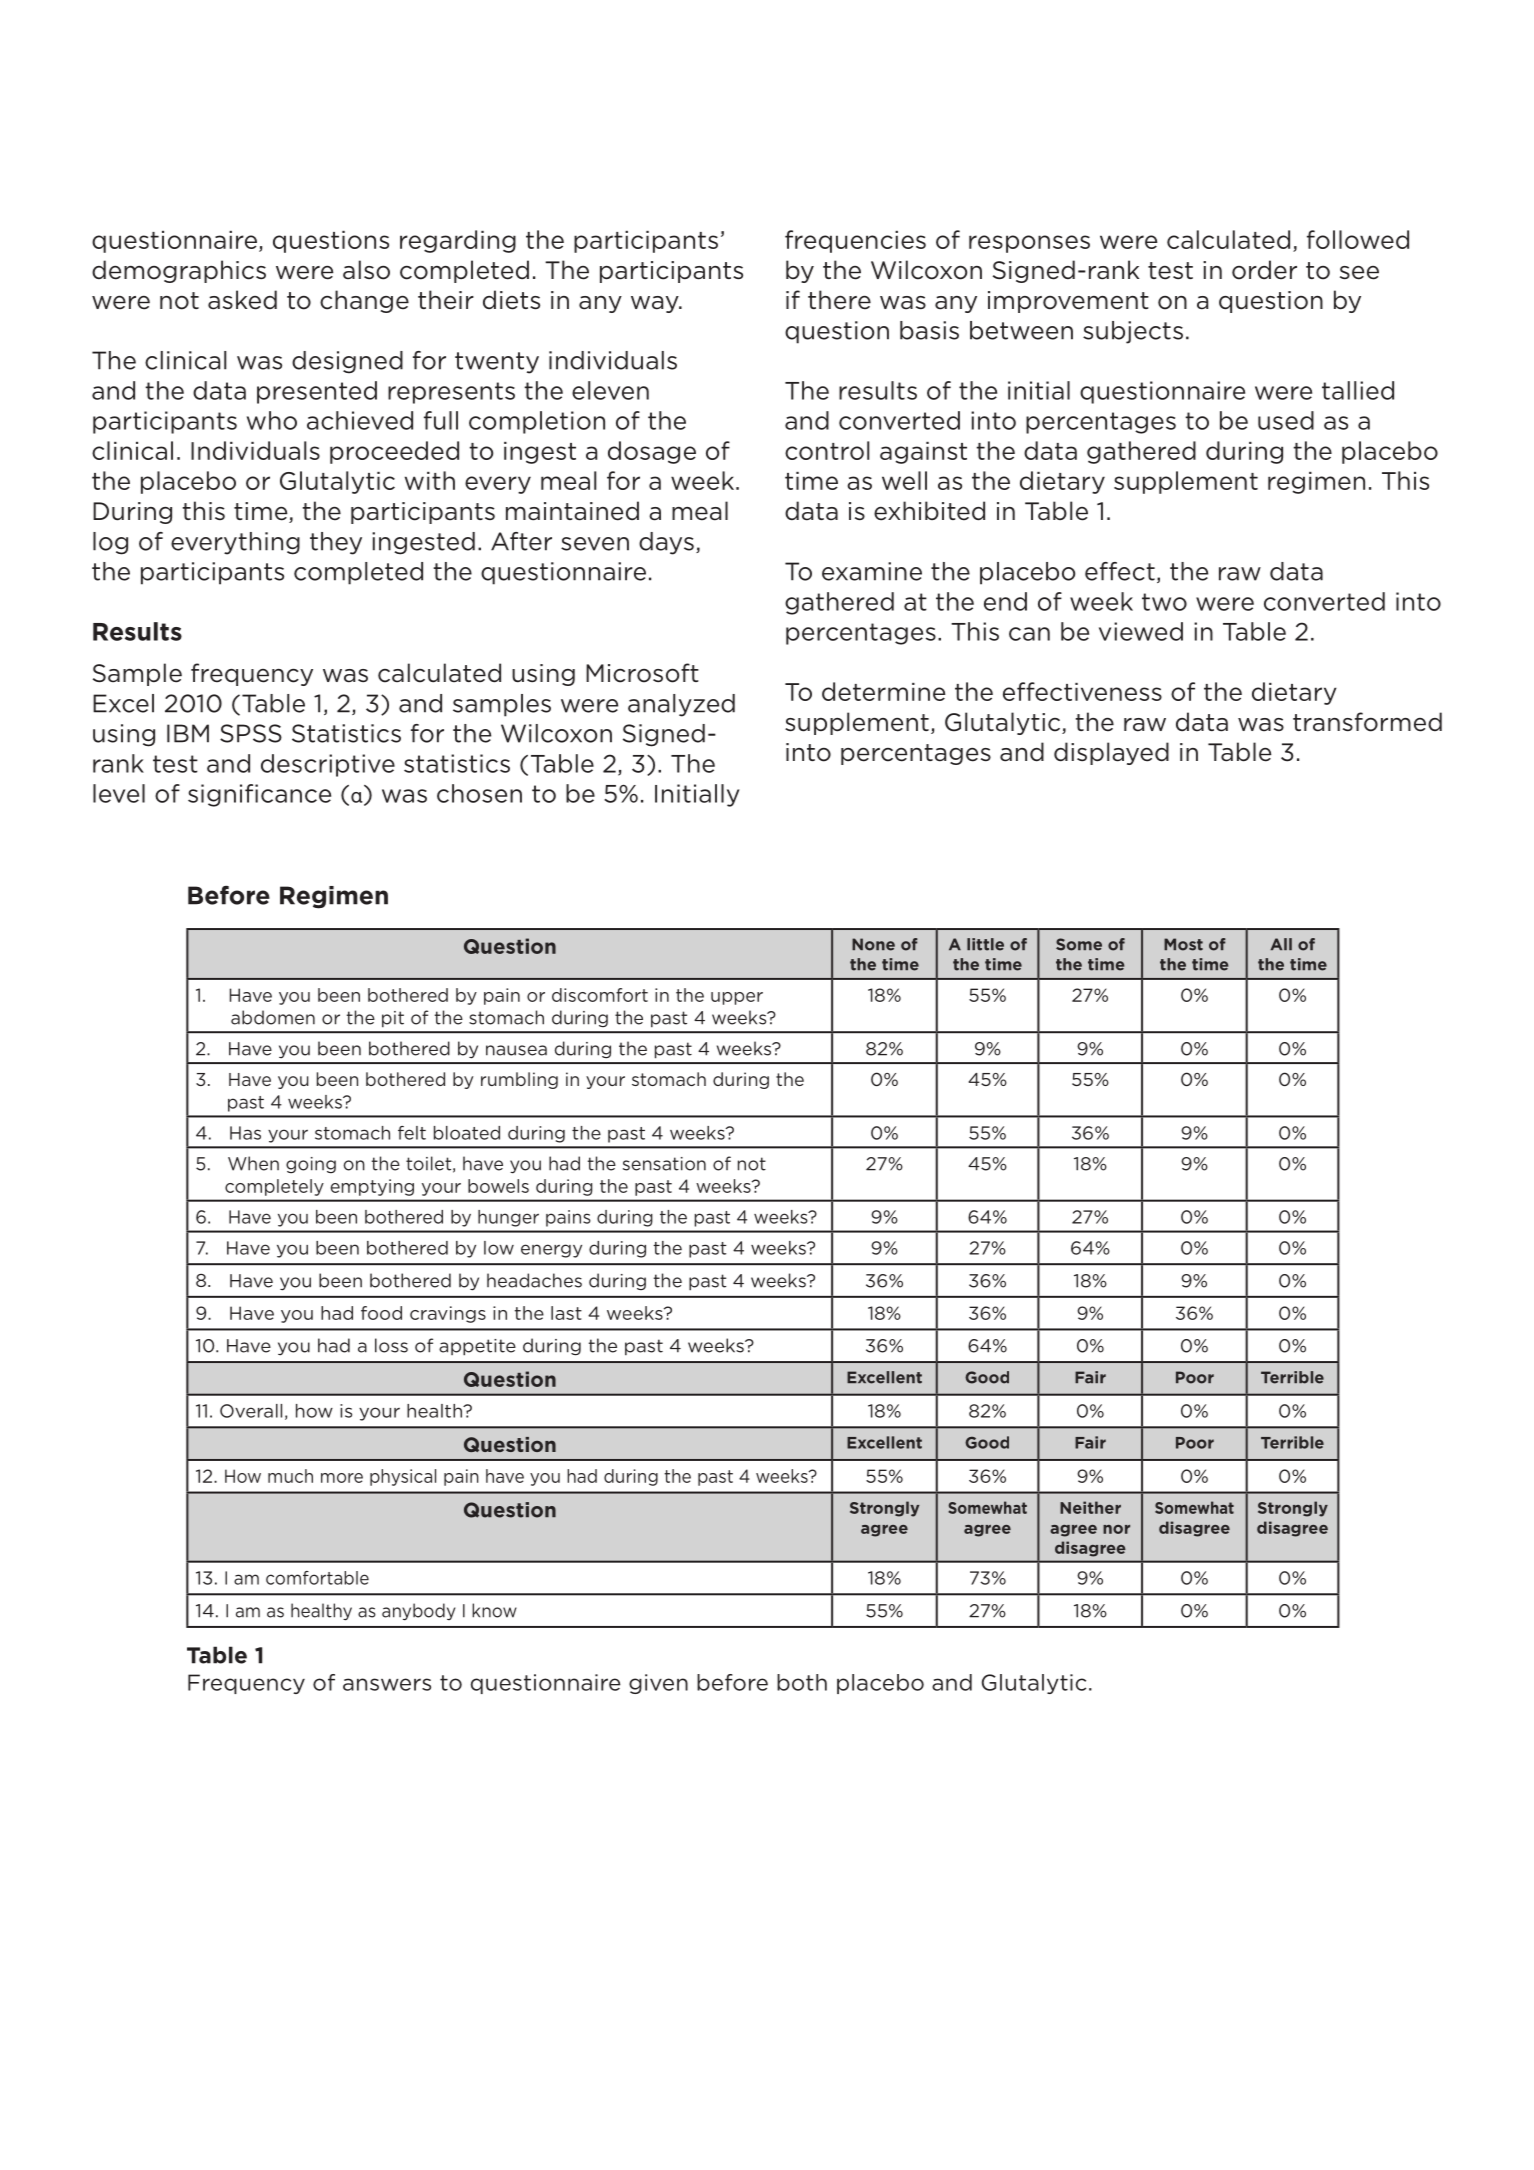 Image resolution: width=1534 pixels, height=2170 pixels. Describe the element at coordinates (656, 304) in the screenshot. I see `way` at that location.
